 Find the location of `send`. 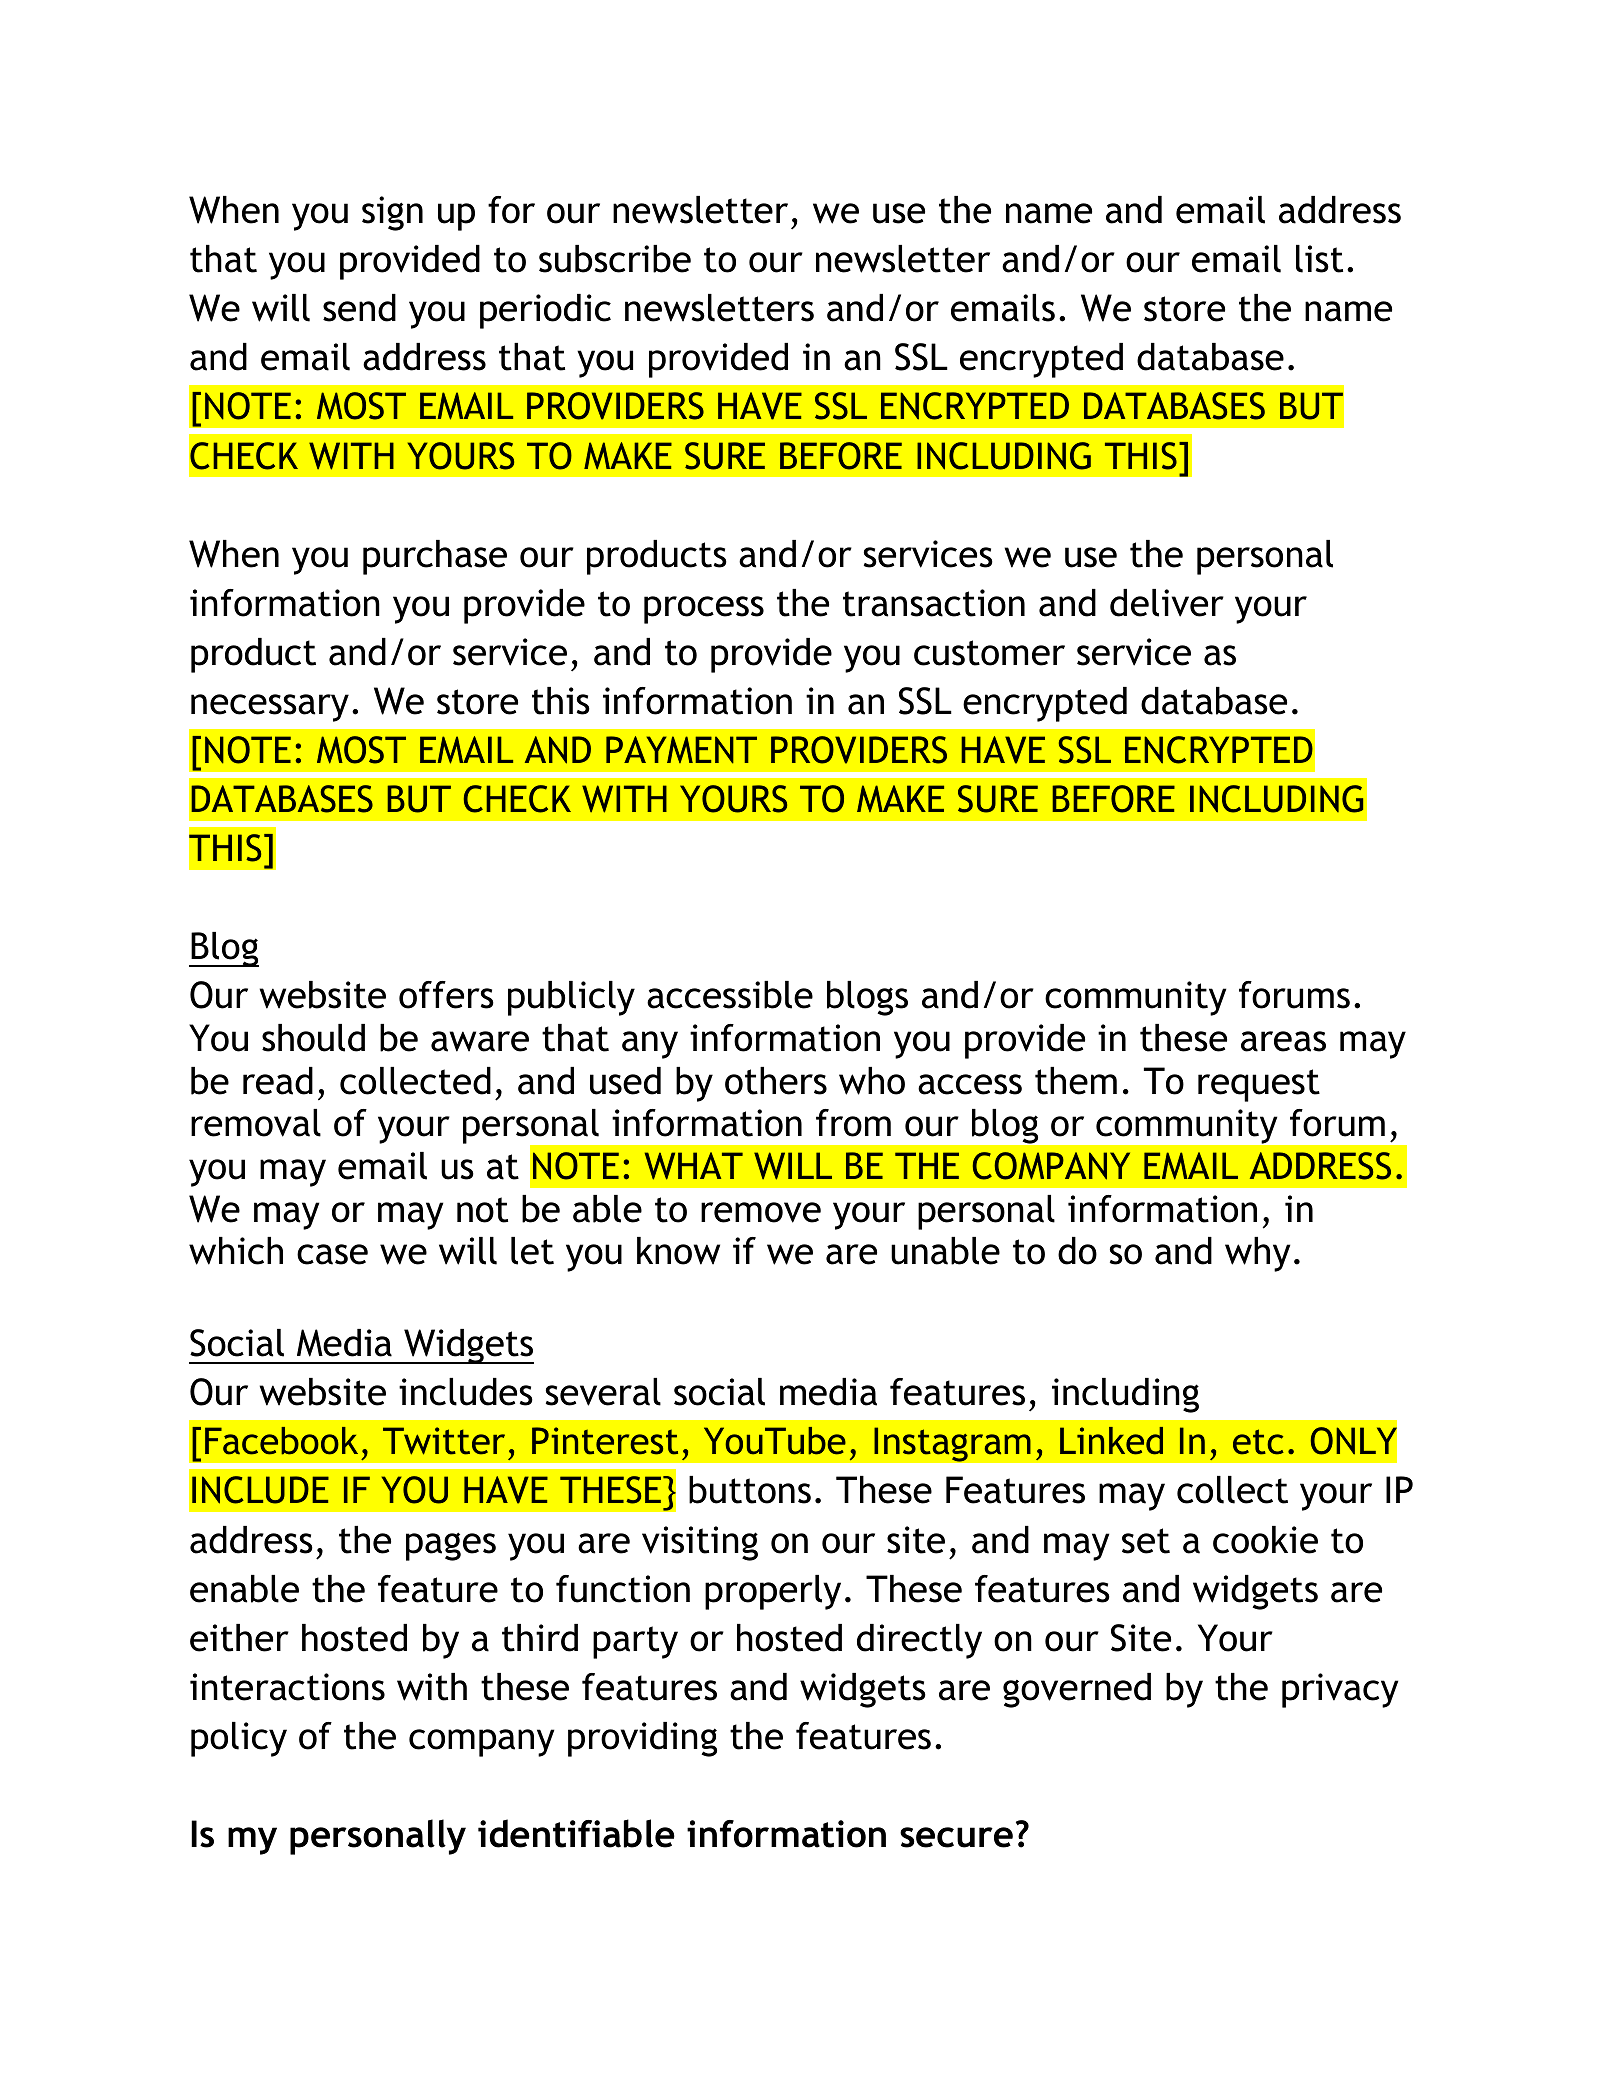

send is located at coordinates (359, 308).
